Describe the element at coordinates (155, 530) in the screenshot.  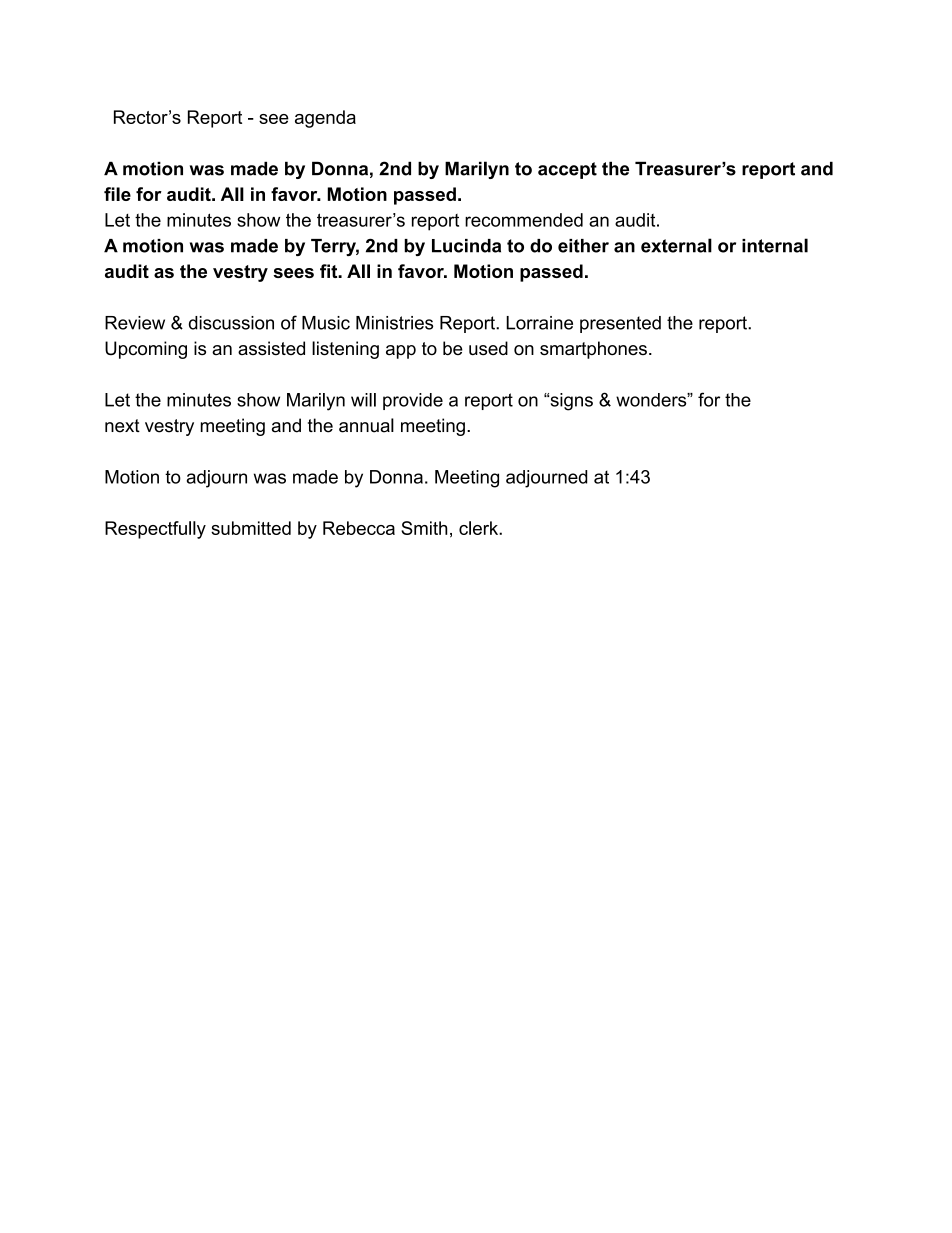
I see `Respectfully` at that location.
